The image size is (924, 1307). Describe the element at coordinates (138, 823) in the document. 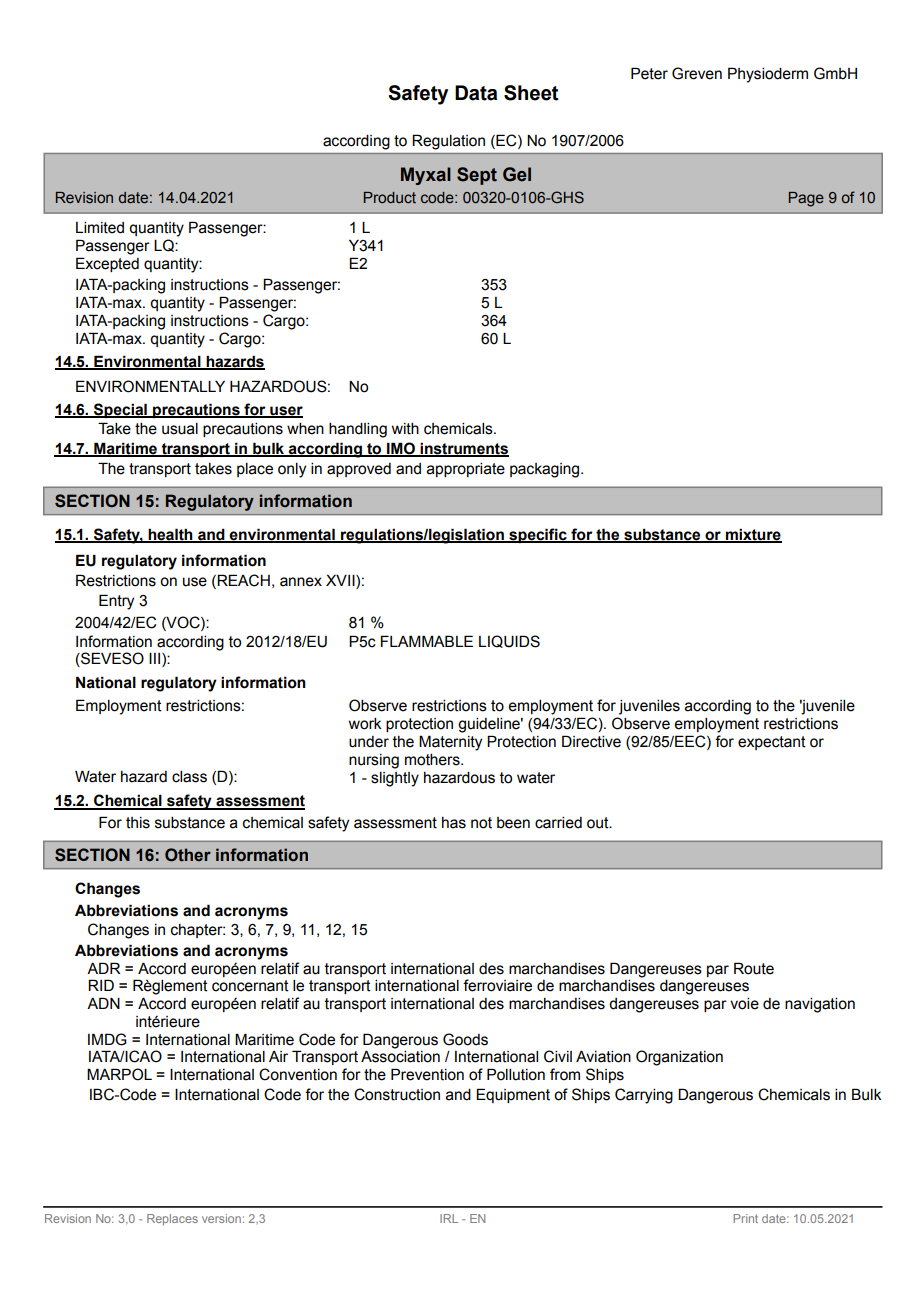

I see `this` at that location.
